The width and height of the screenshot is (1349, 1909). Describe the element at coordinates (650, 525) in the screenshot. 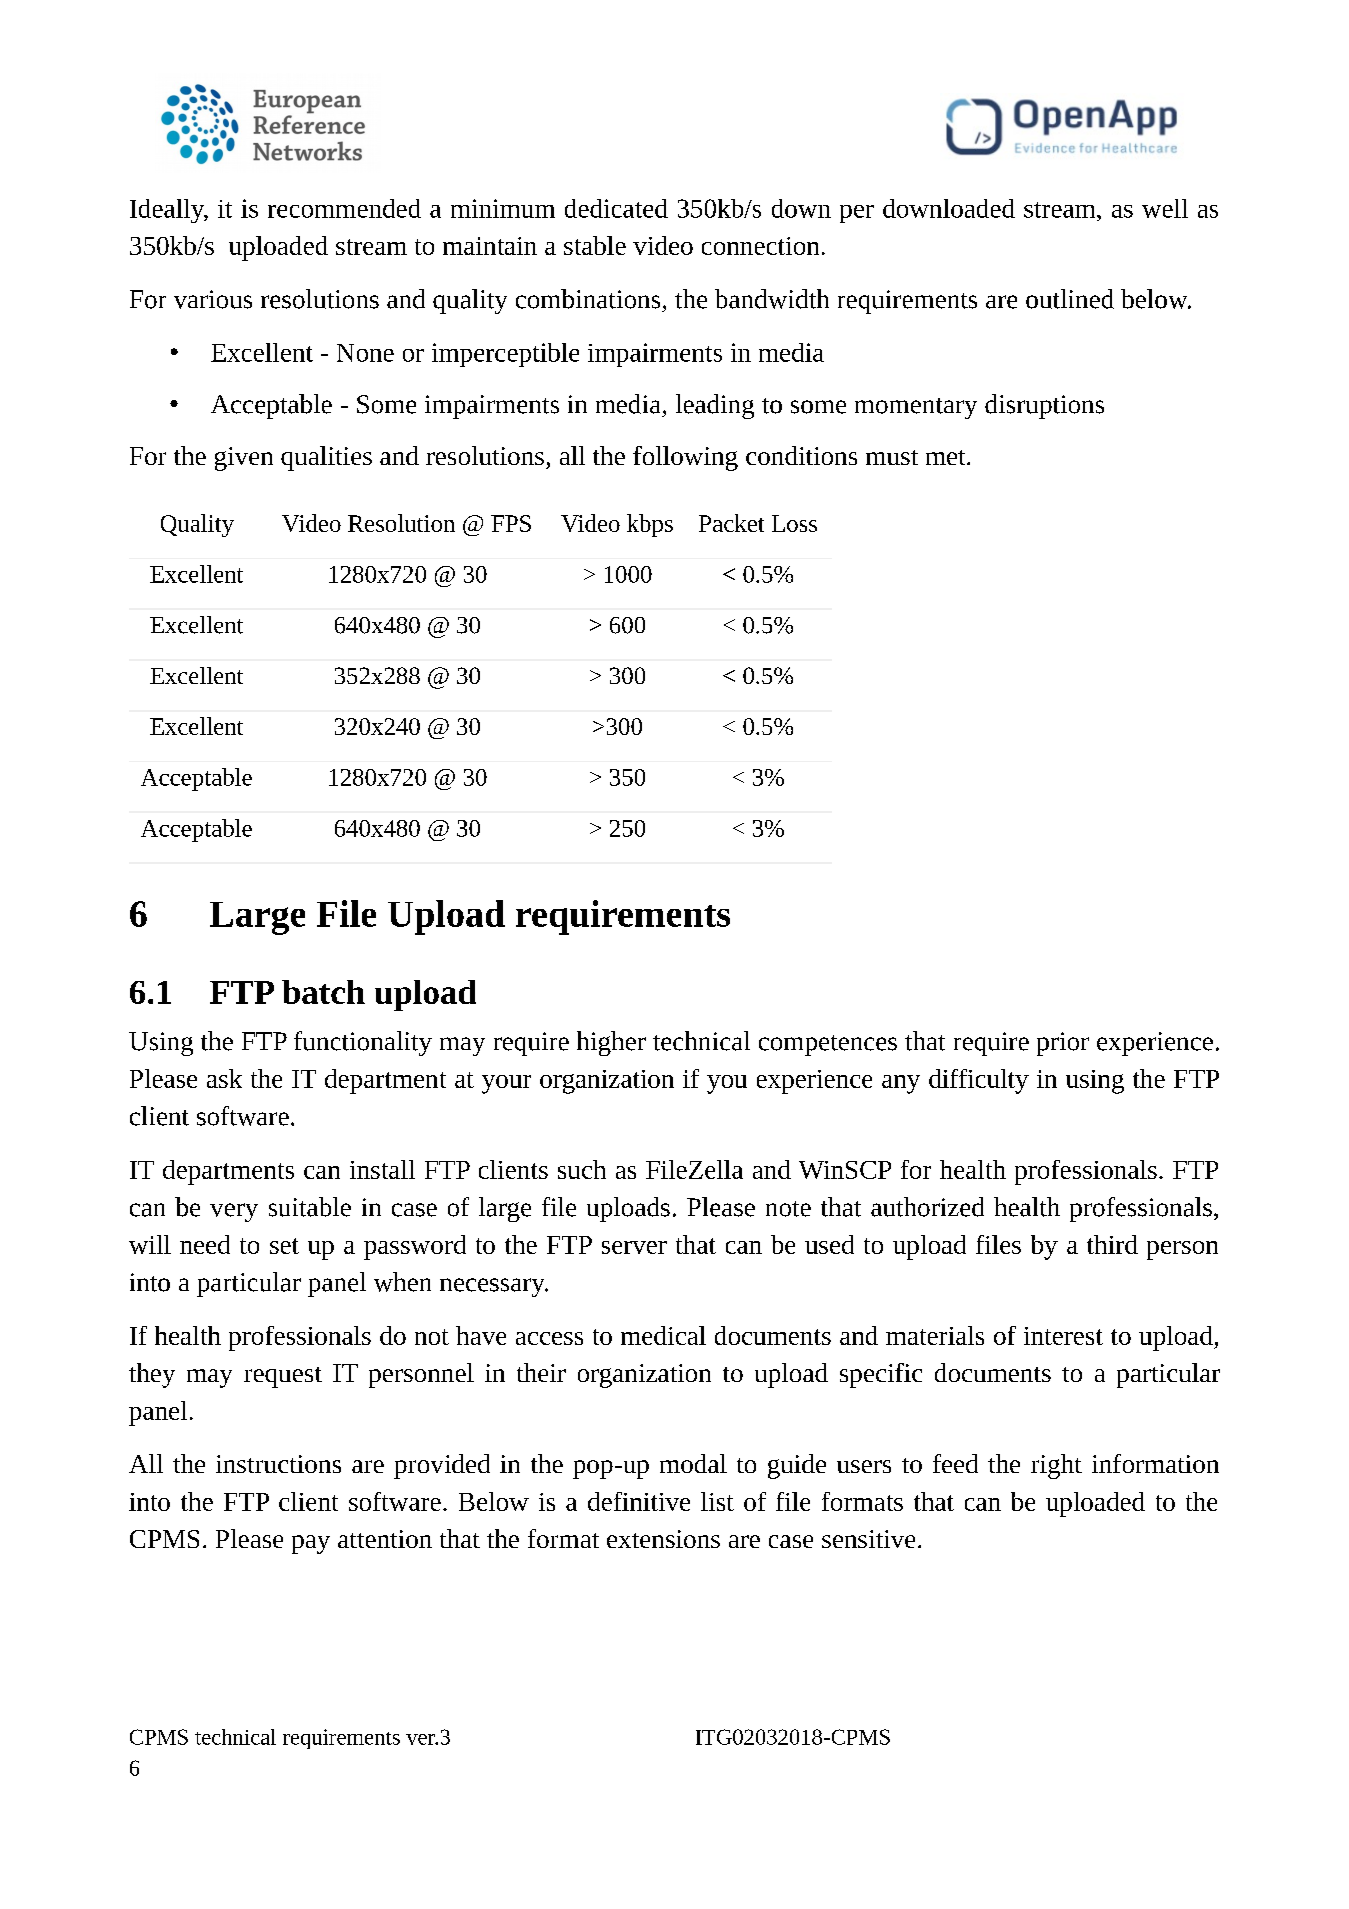

I see `kbps` at that location.
